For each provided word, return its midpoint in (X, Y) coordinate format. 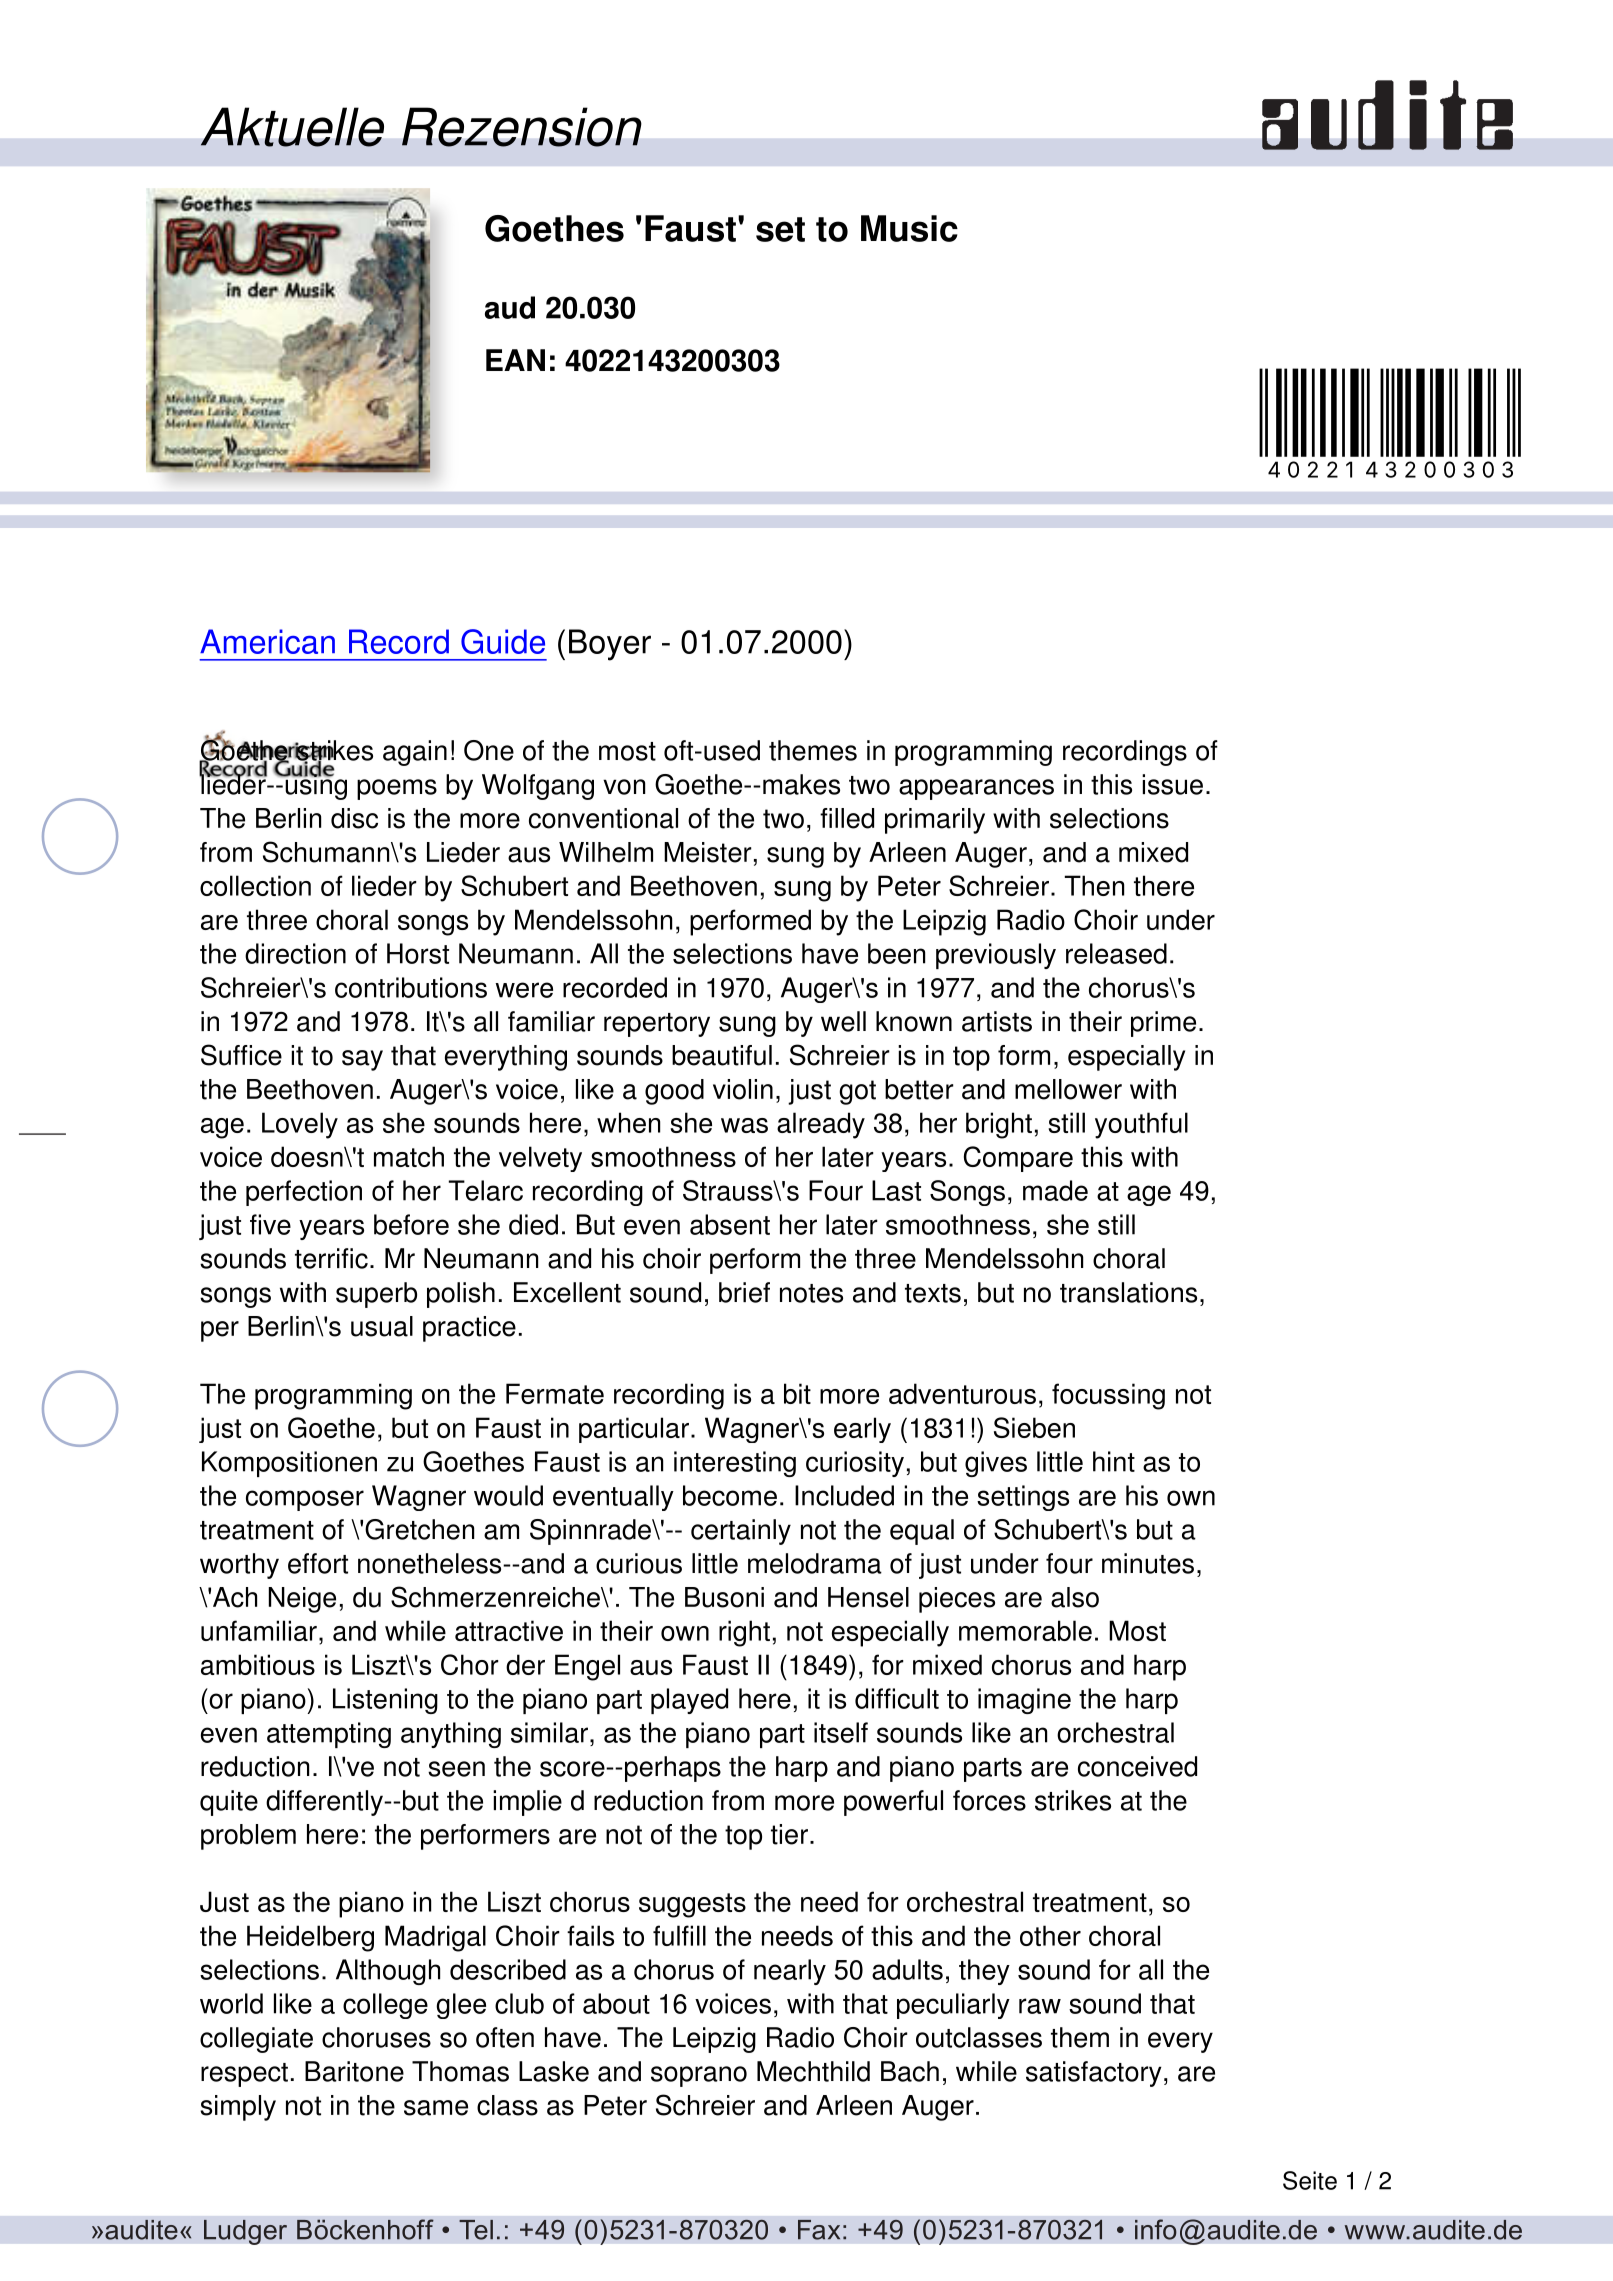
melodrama (815, 1563)
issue (1172, 784)
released (1116, 953)
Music (909, 228)
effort (318, 1563)
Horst (418, 953)
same (436, 2108)
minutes (1148, 1563)
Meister (708, 852)
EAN (515, 360)
